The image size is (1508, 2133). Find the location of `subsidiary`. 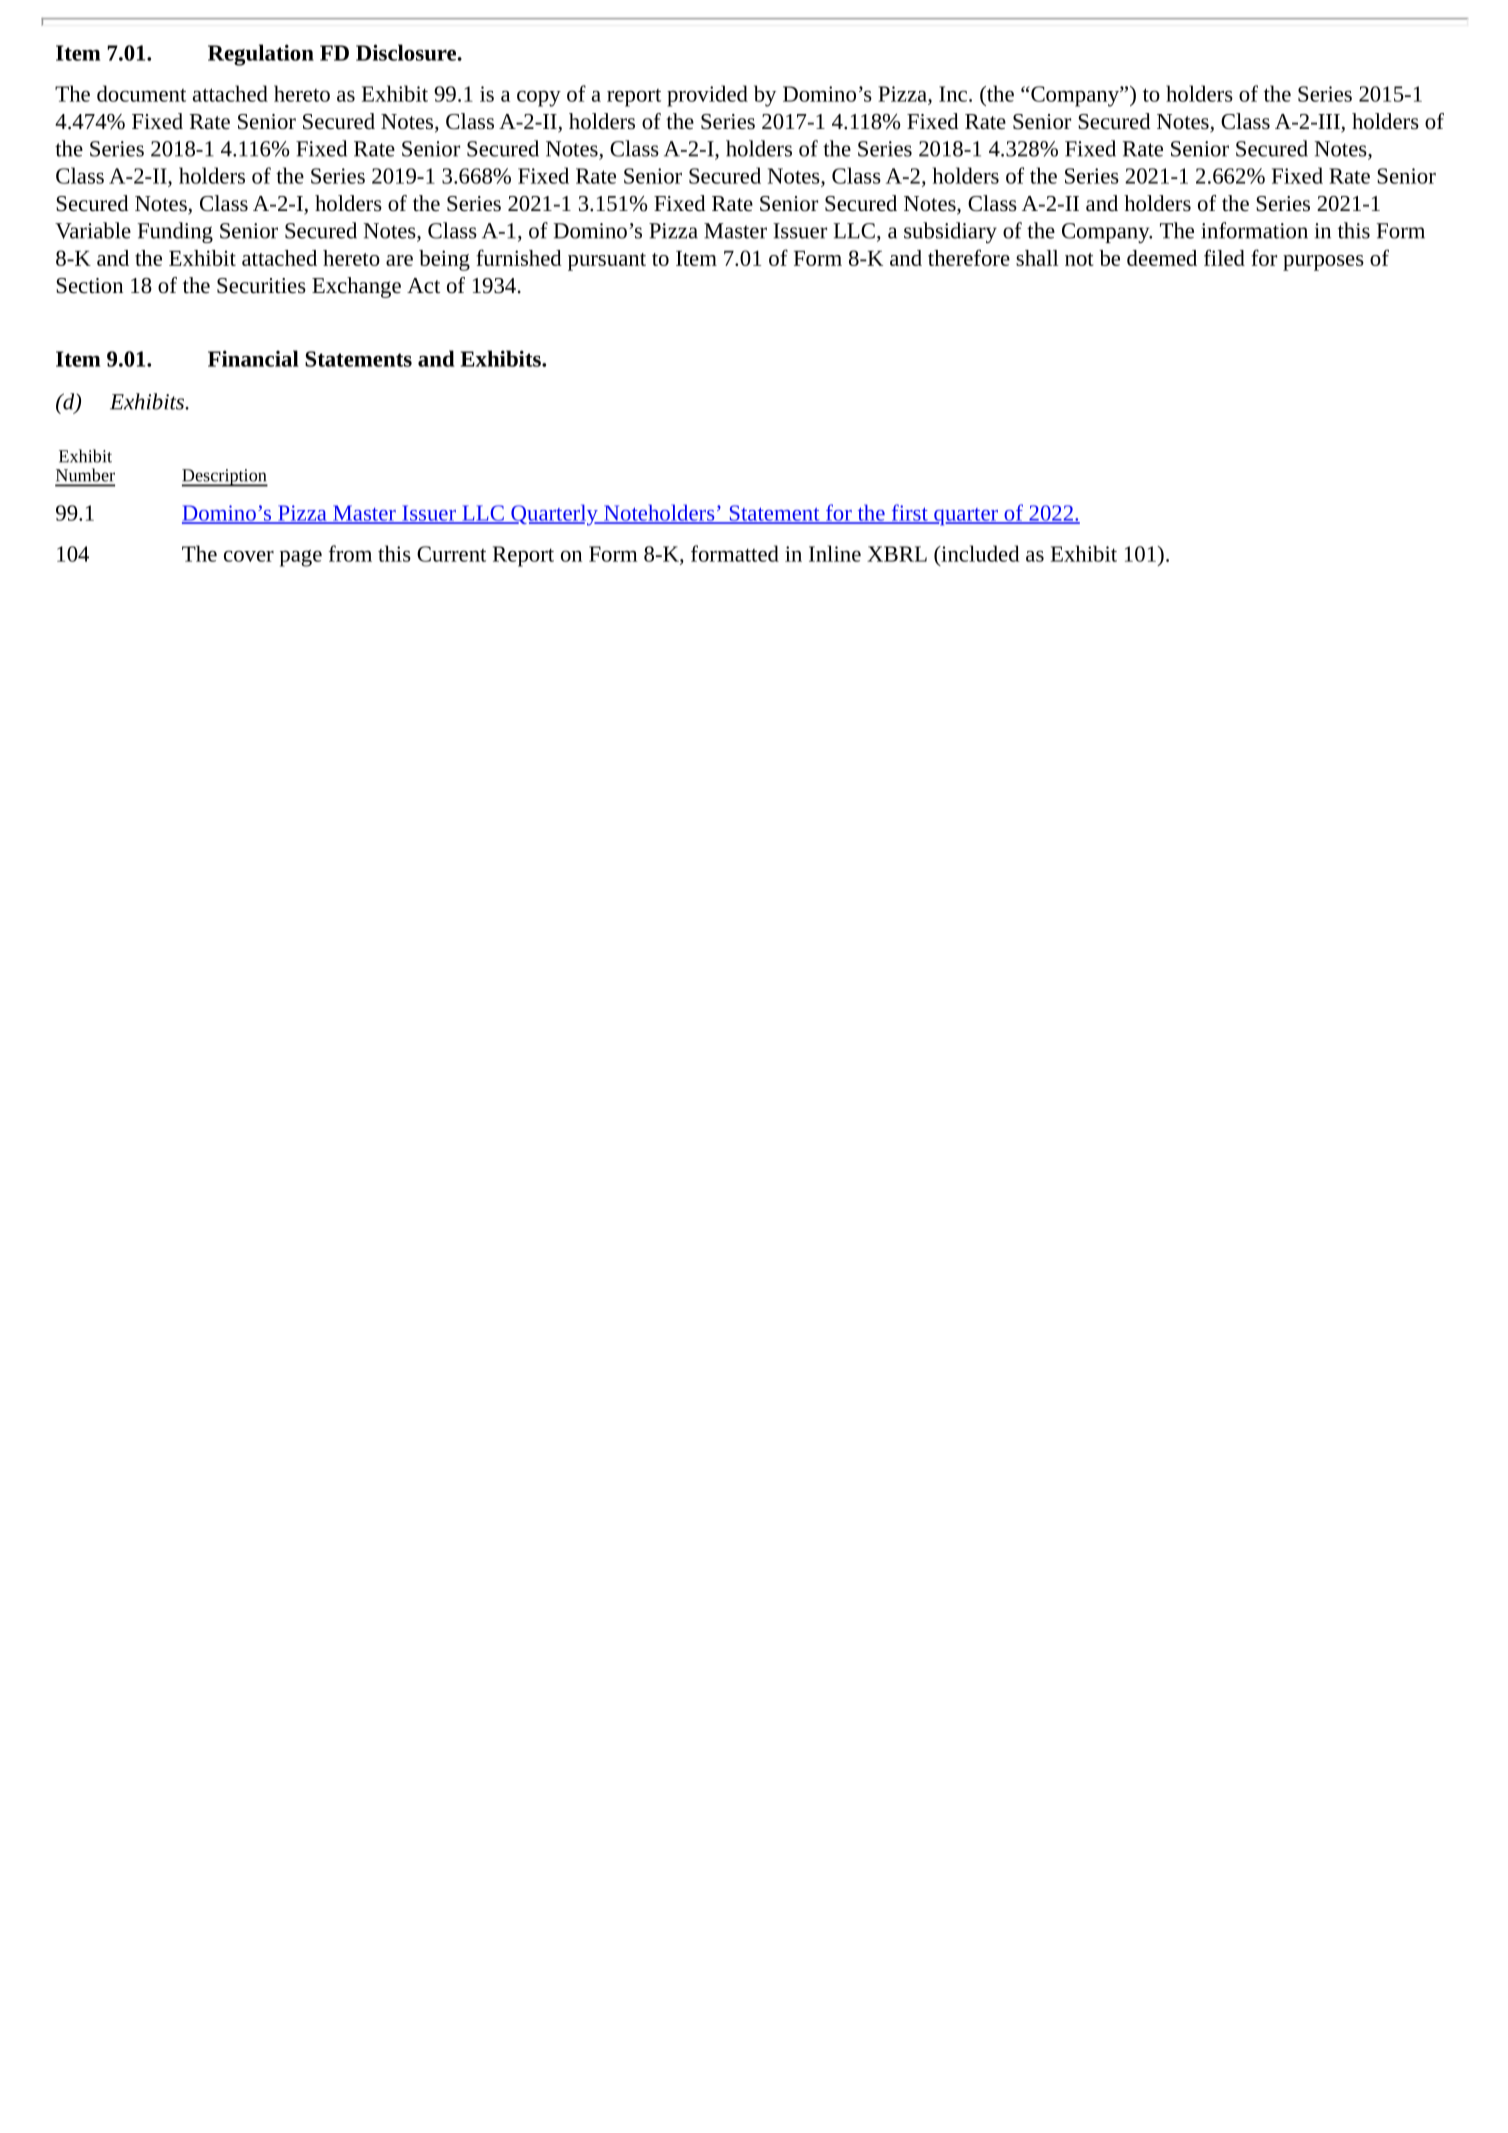

subsidiary is located at coordinates (950, 232).
